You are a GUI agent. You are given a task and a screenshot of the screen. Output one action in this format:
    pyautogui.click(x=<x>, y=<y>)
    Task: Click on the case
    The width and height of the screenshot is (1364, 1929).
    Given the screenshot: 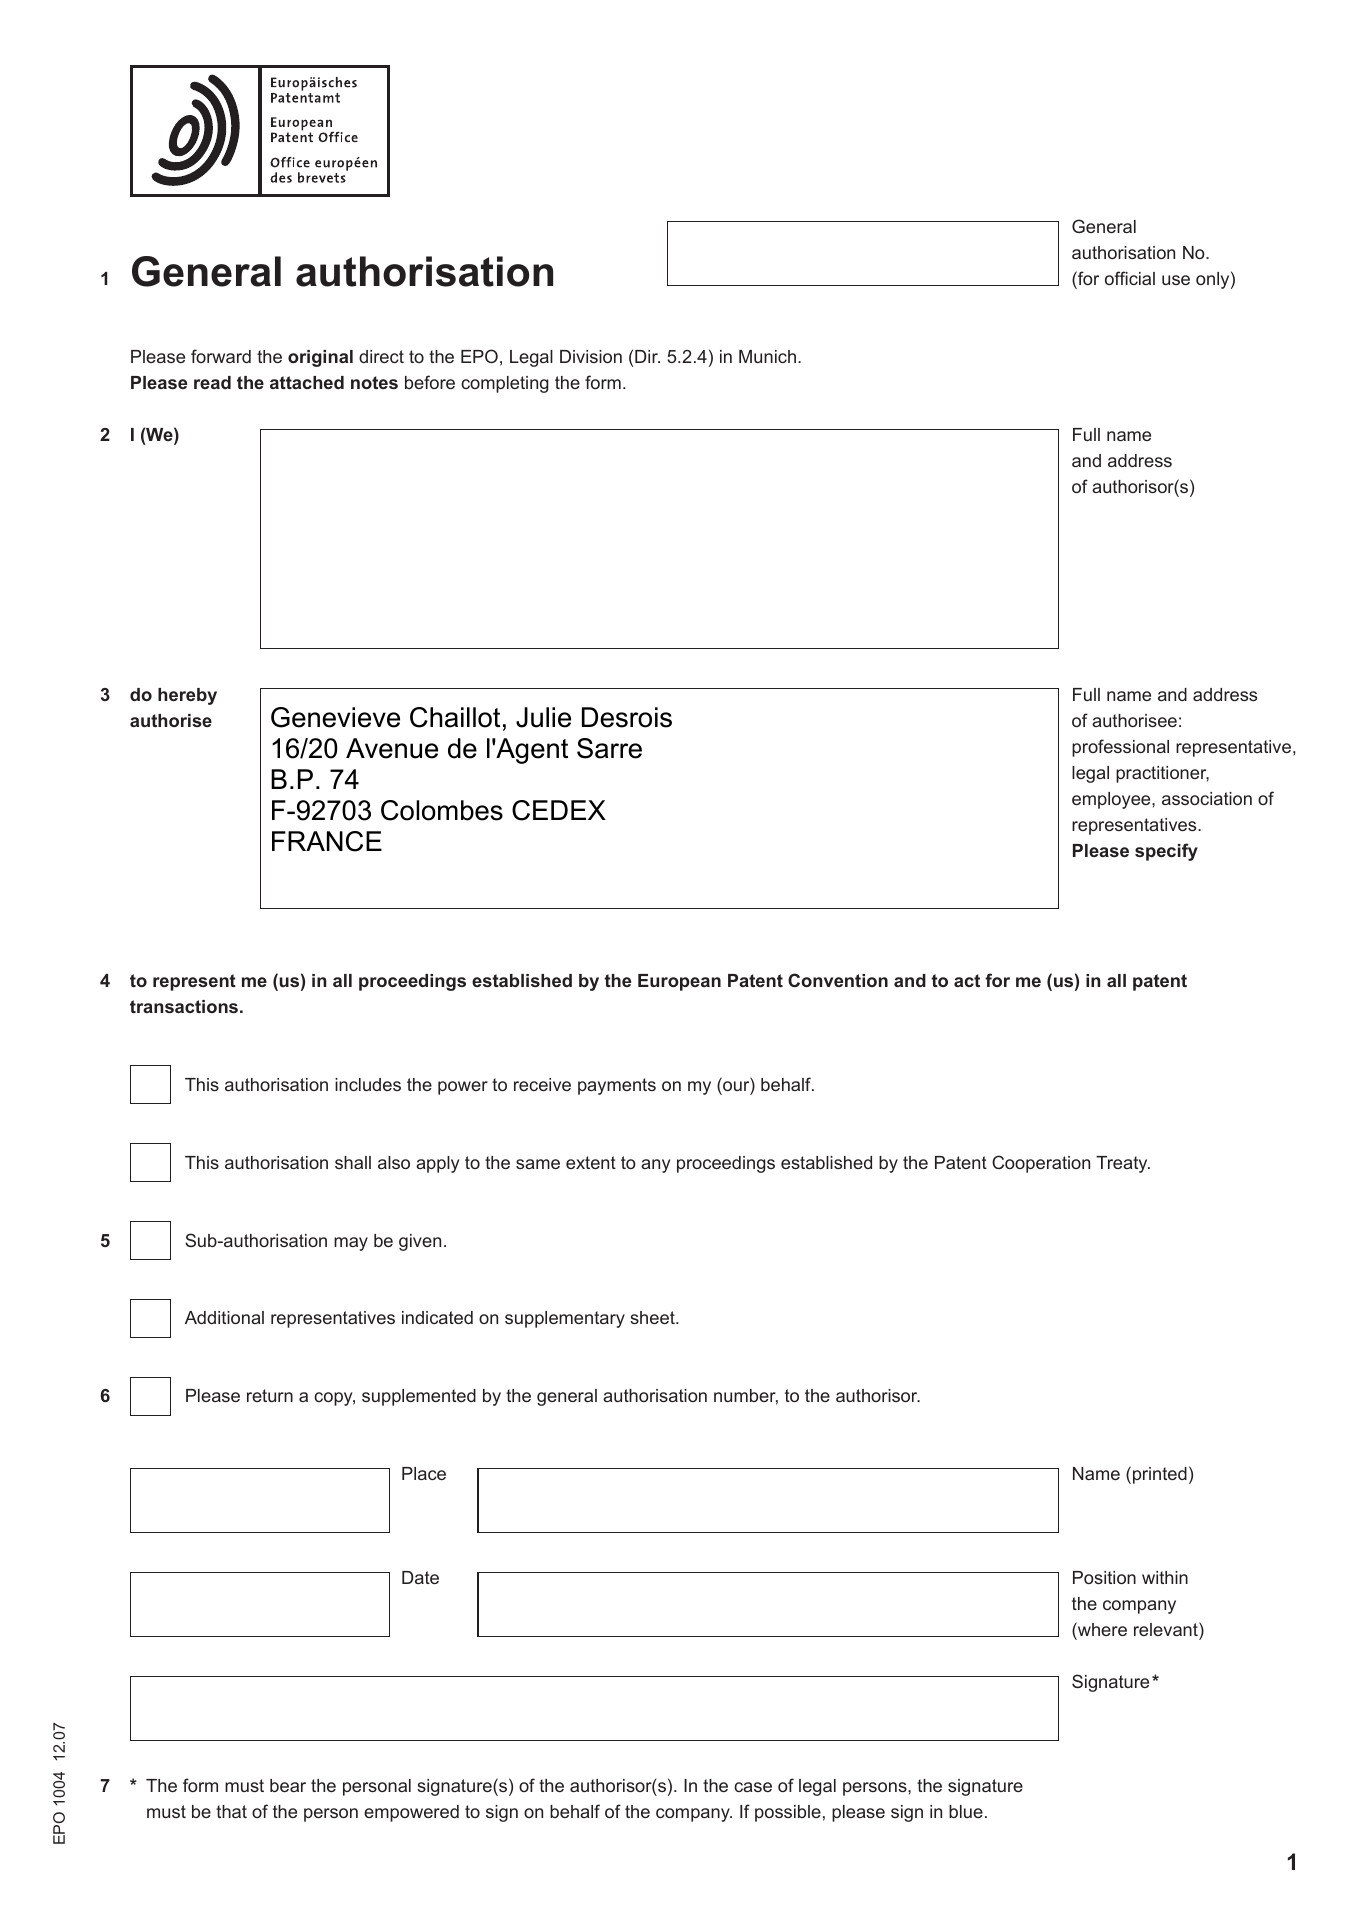 What is the action you would take?
    pyautogui.click(x=753, y=1787)
